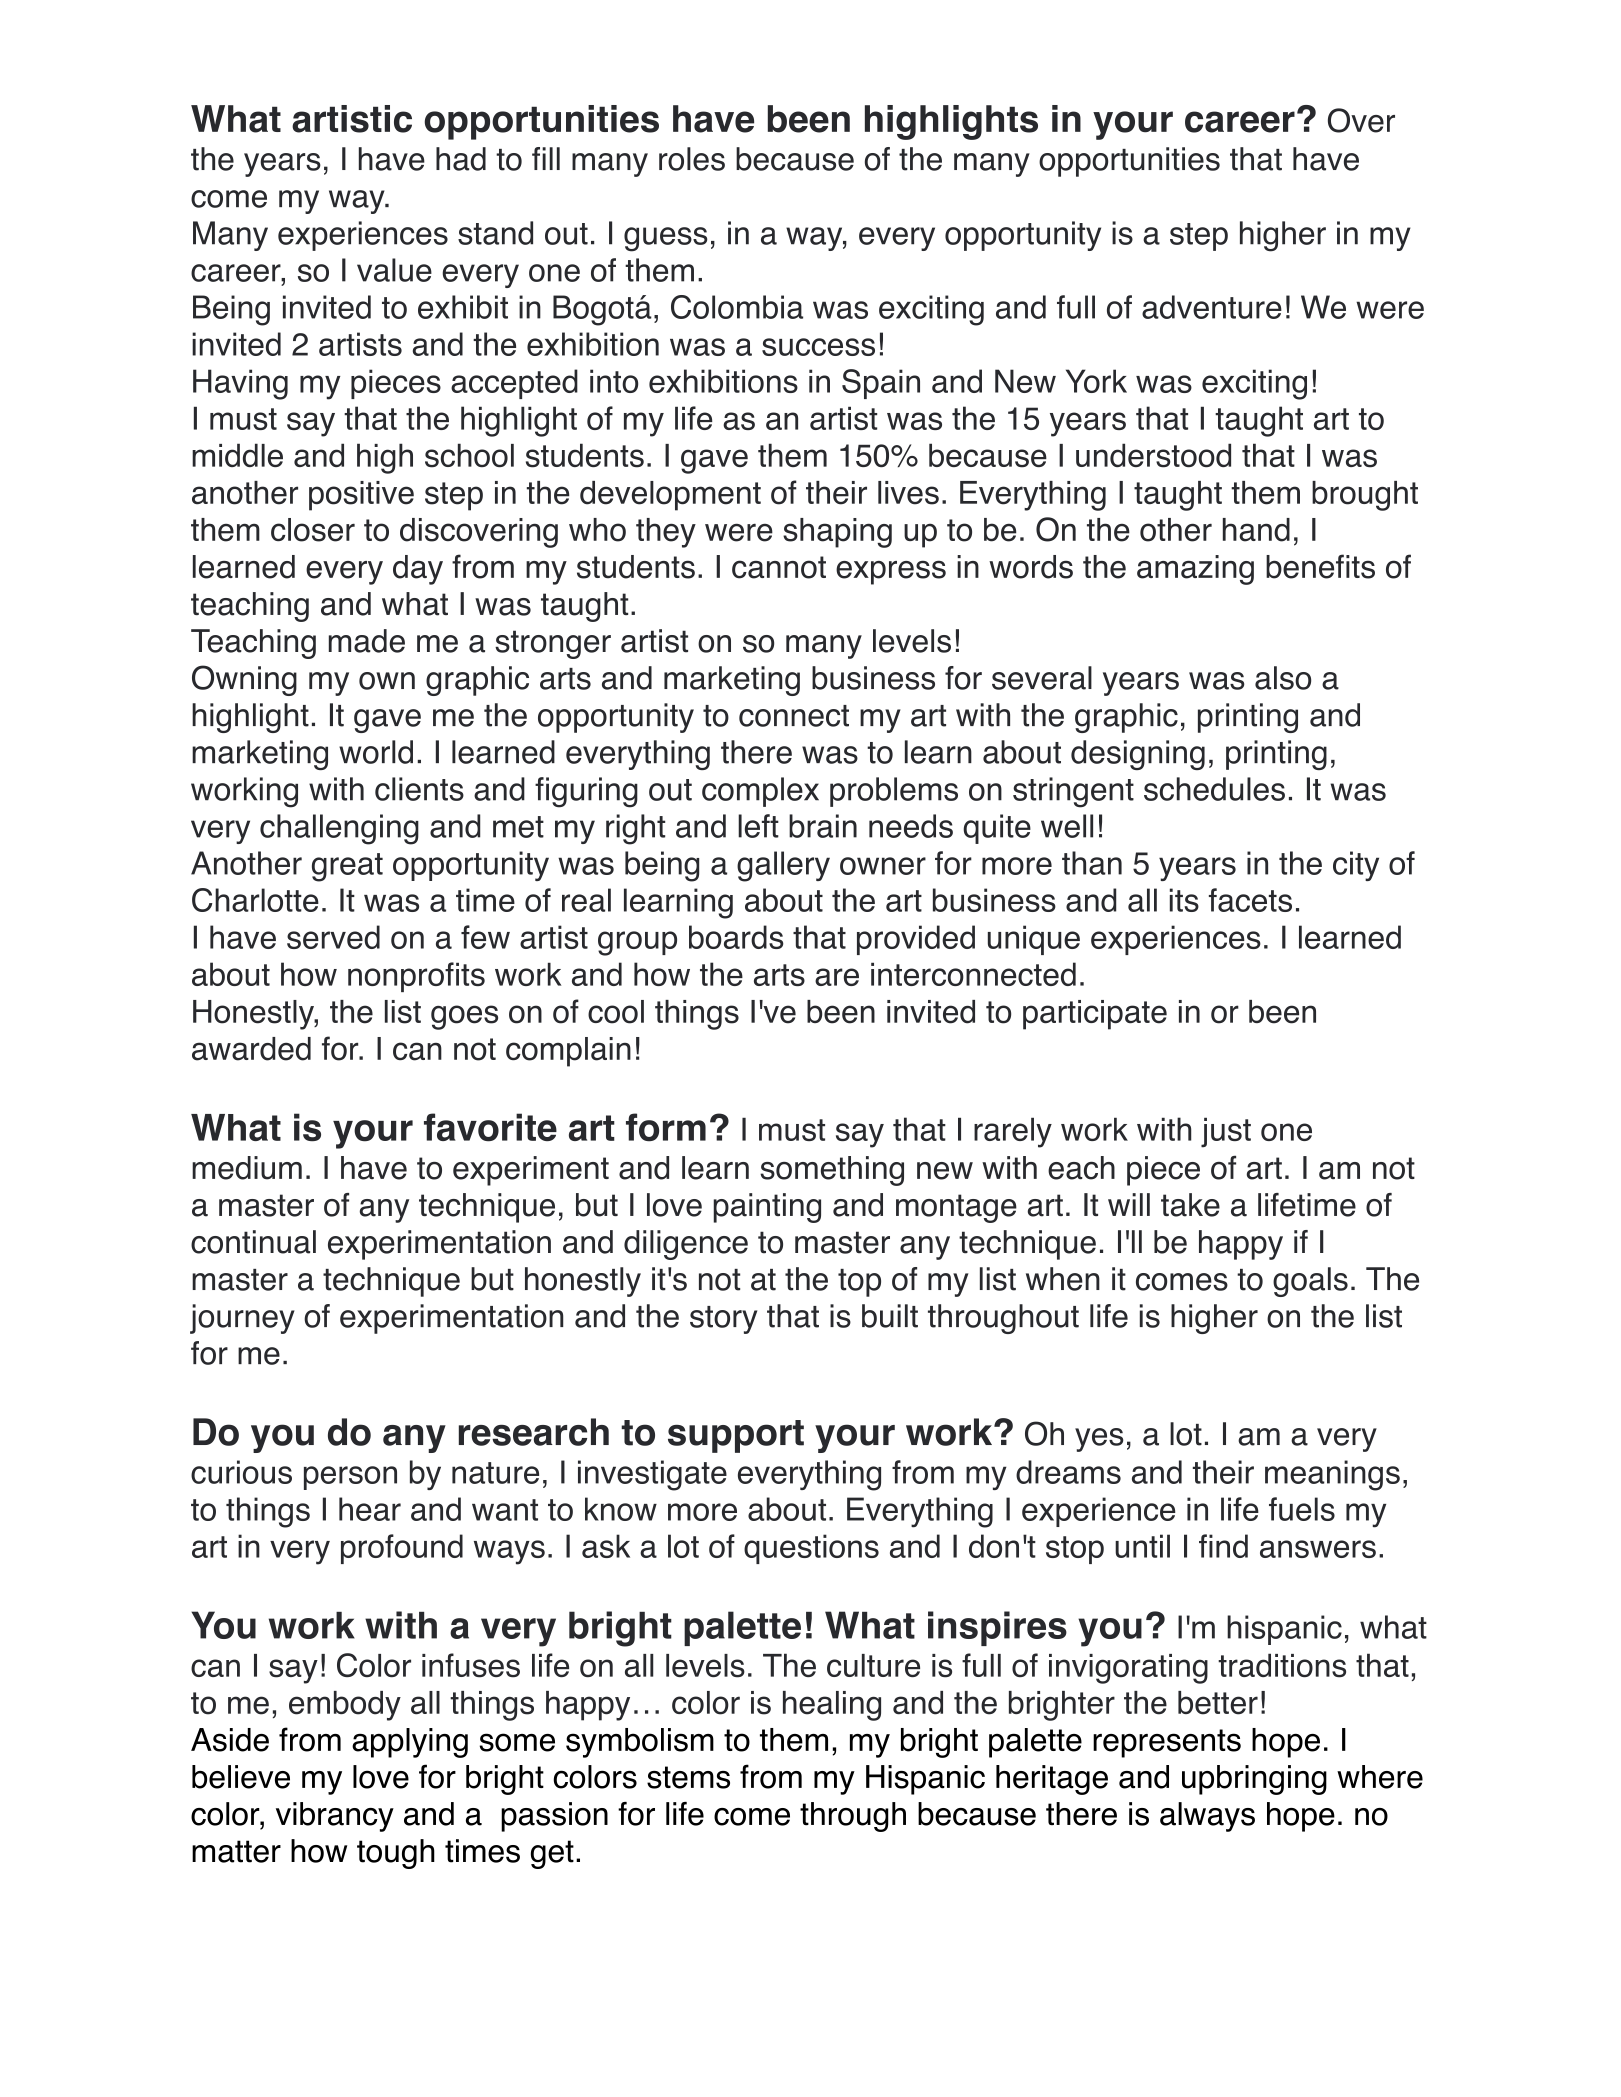 The width and height of the screenshot is (1621, 2097). I want to click on value, so click(394, 270).
